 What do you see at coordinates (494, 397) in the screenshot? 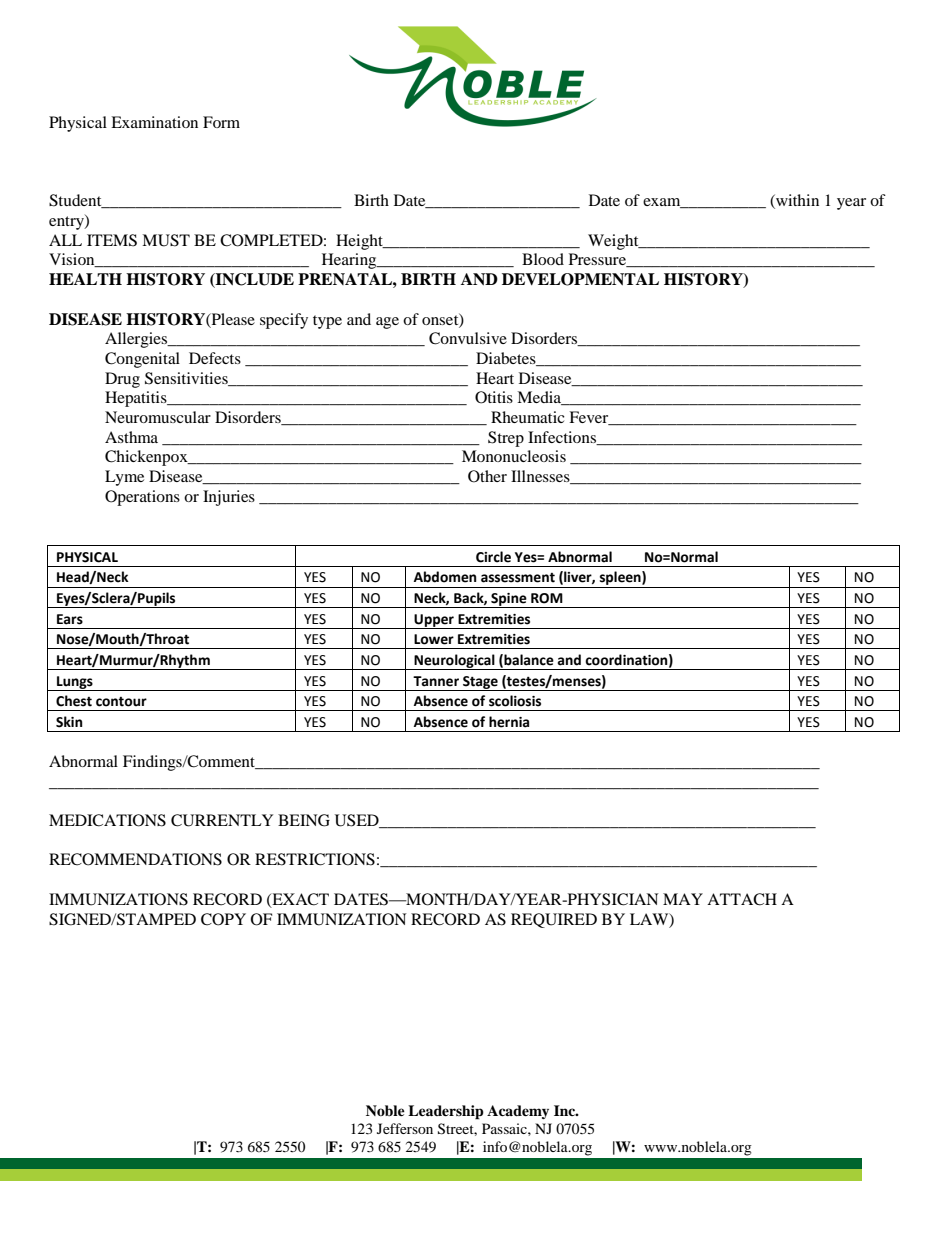
I see `Otitis` at bounding box center [494, 397].
